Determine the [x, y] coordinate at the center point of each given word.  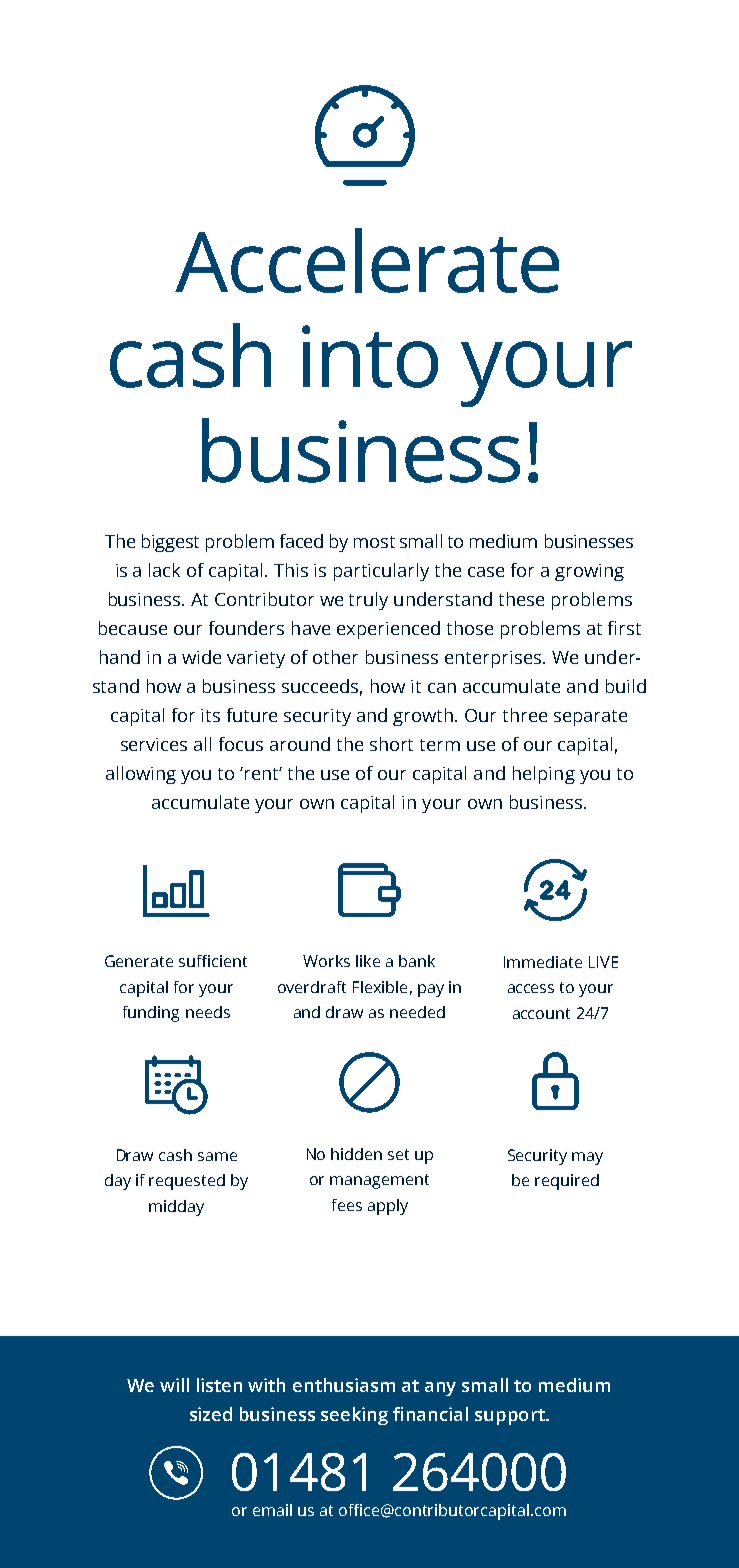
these [521, 599]
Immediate [543, 962]
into [370, 356]
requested [187, 1182]
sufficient [213, 961]
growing [589, 572]
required [567, 1182]
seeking [354, 1416]
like [368, 961]
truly [368, 601]
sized [211, 1414]
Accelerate [367, 260]
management [379, 1181]
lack [164, 570]
